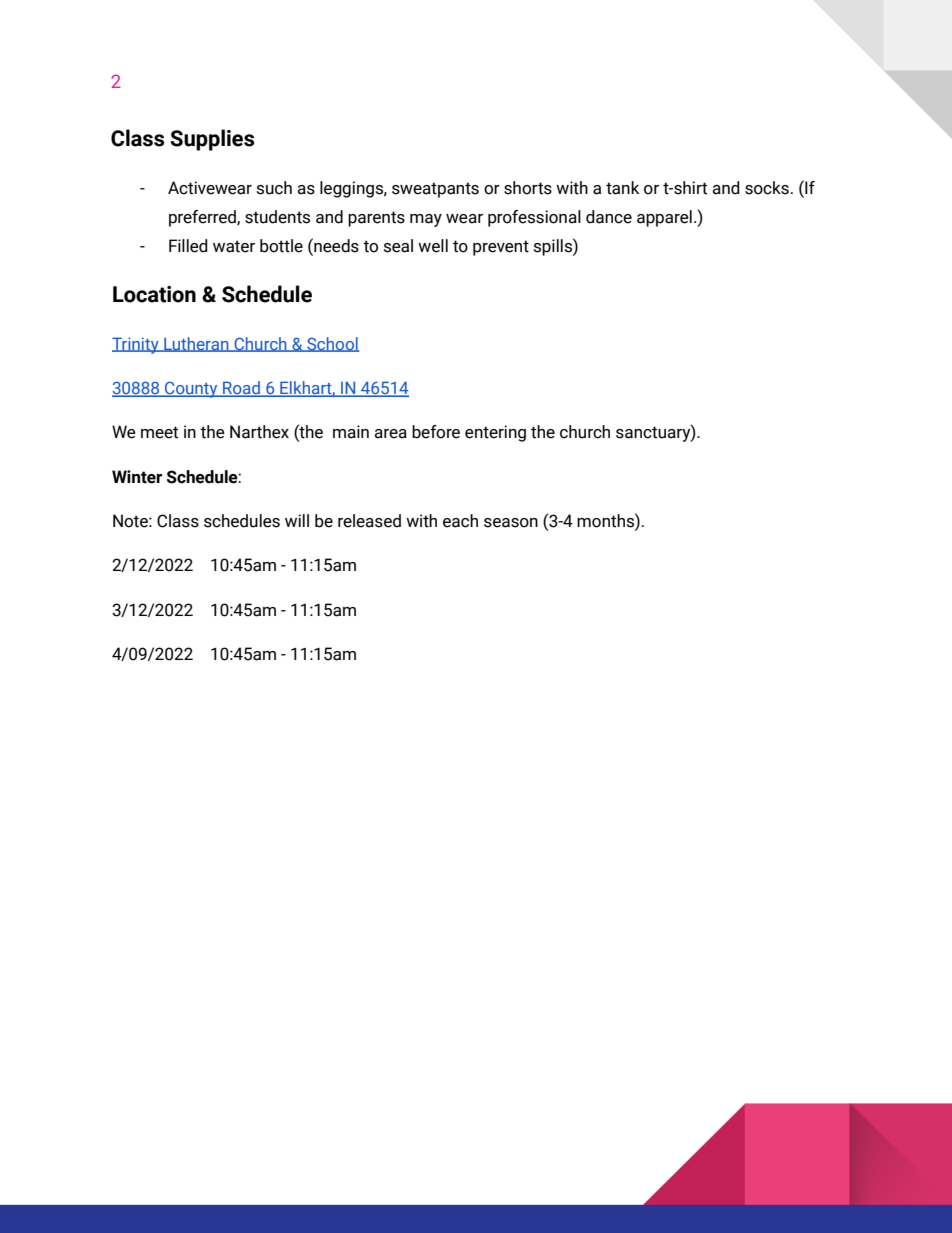 The width and height of the screenshot is (952, 1233). Describe the element at coordinates (212, 140) in the screenshot. I see `Supplies` at that location.
